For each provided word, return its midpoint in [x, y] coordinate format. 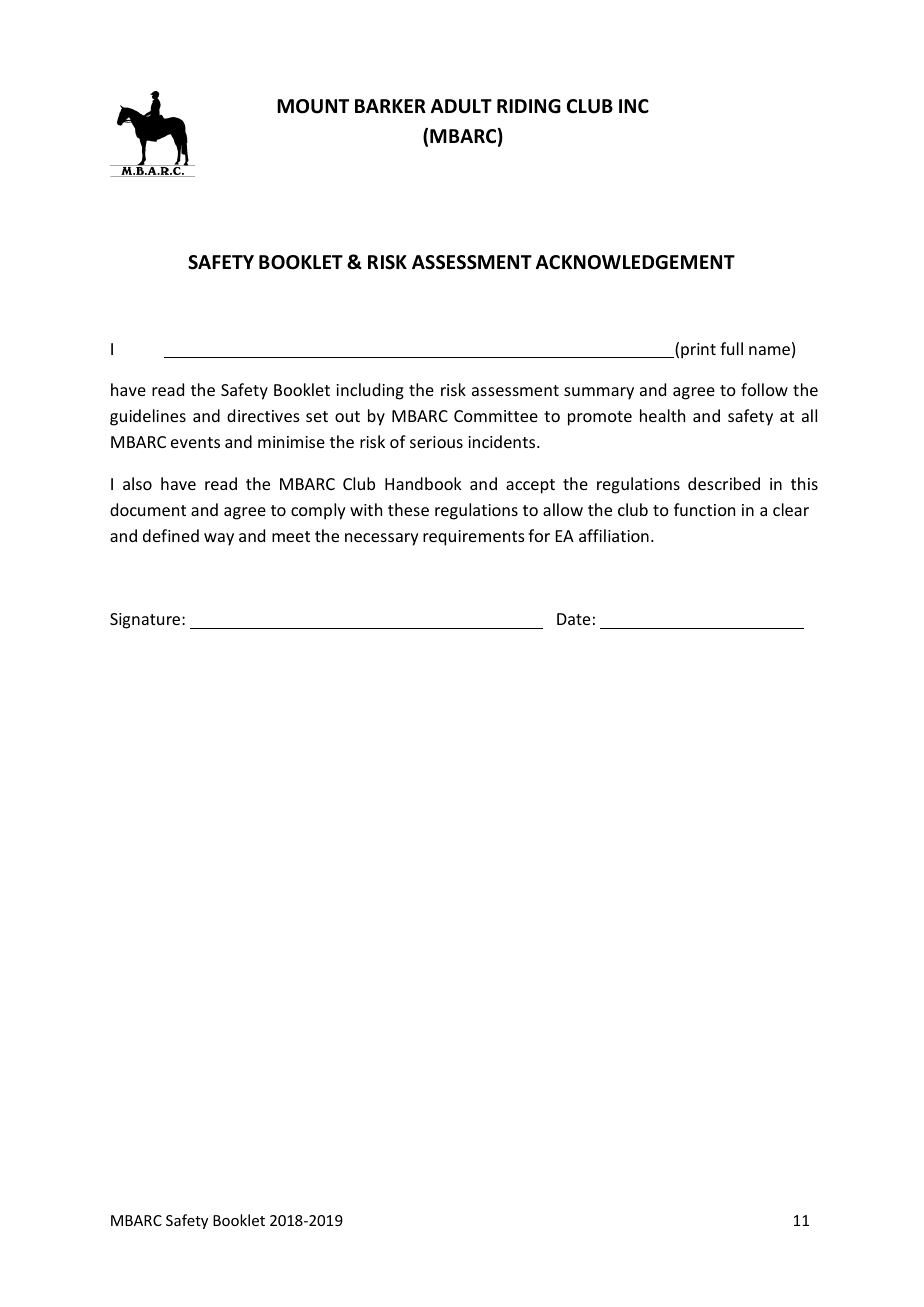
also [137, 483]
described [724, 483]
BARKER [390, 106]
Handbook [423, 483]
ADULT [461, 106]
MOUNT [313, 106]
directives [263, 415]
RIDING [529, 106]
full [731, 348]
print [698, 351]
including [370, 391]
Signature [146, 621]
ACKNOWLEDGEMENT [635, 262]
